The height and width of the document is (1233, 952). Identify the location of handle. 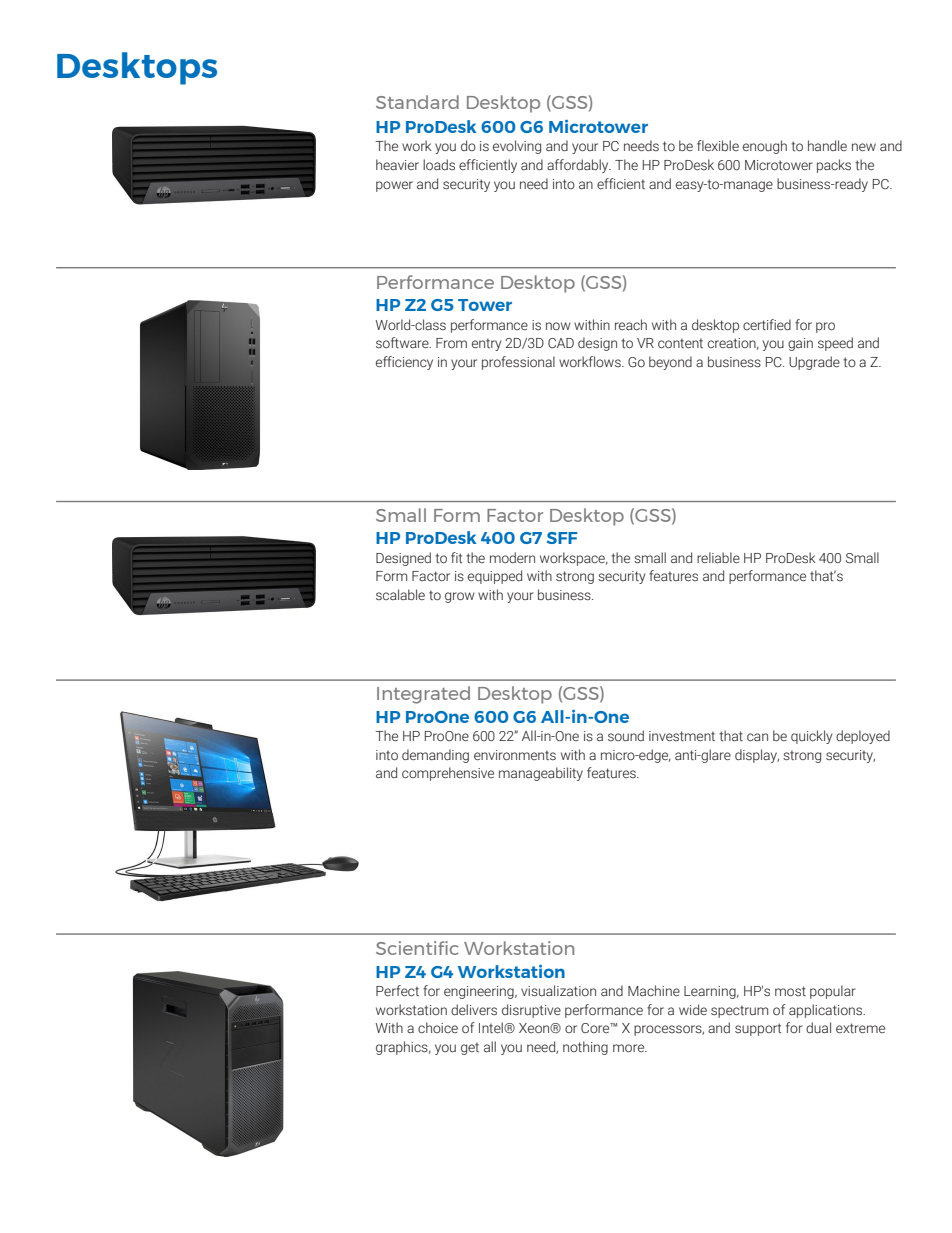
(827, 145).
